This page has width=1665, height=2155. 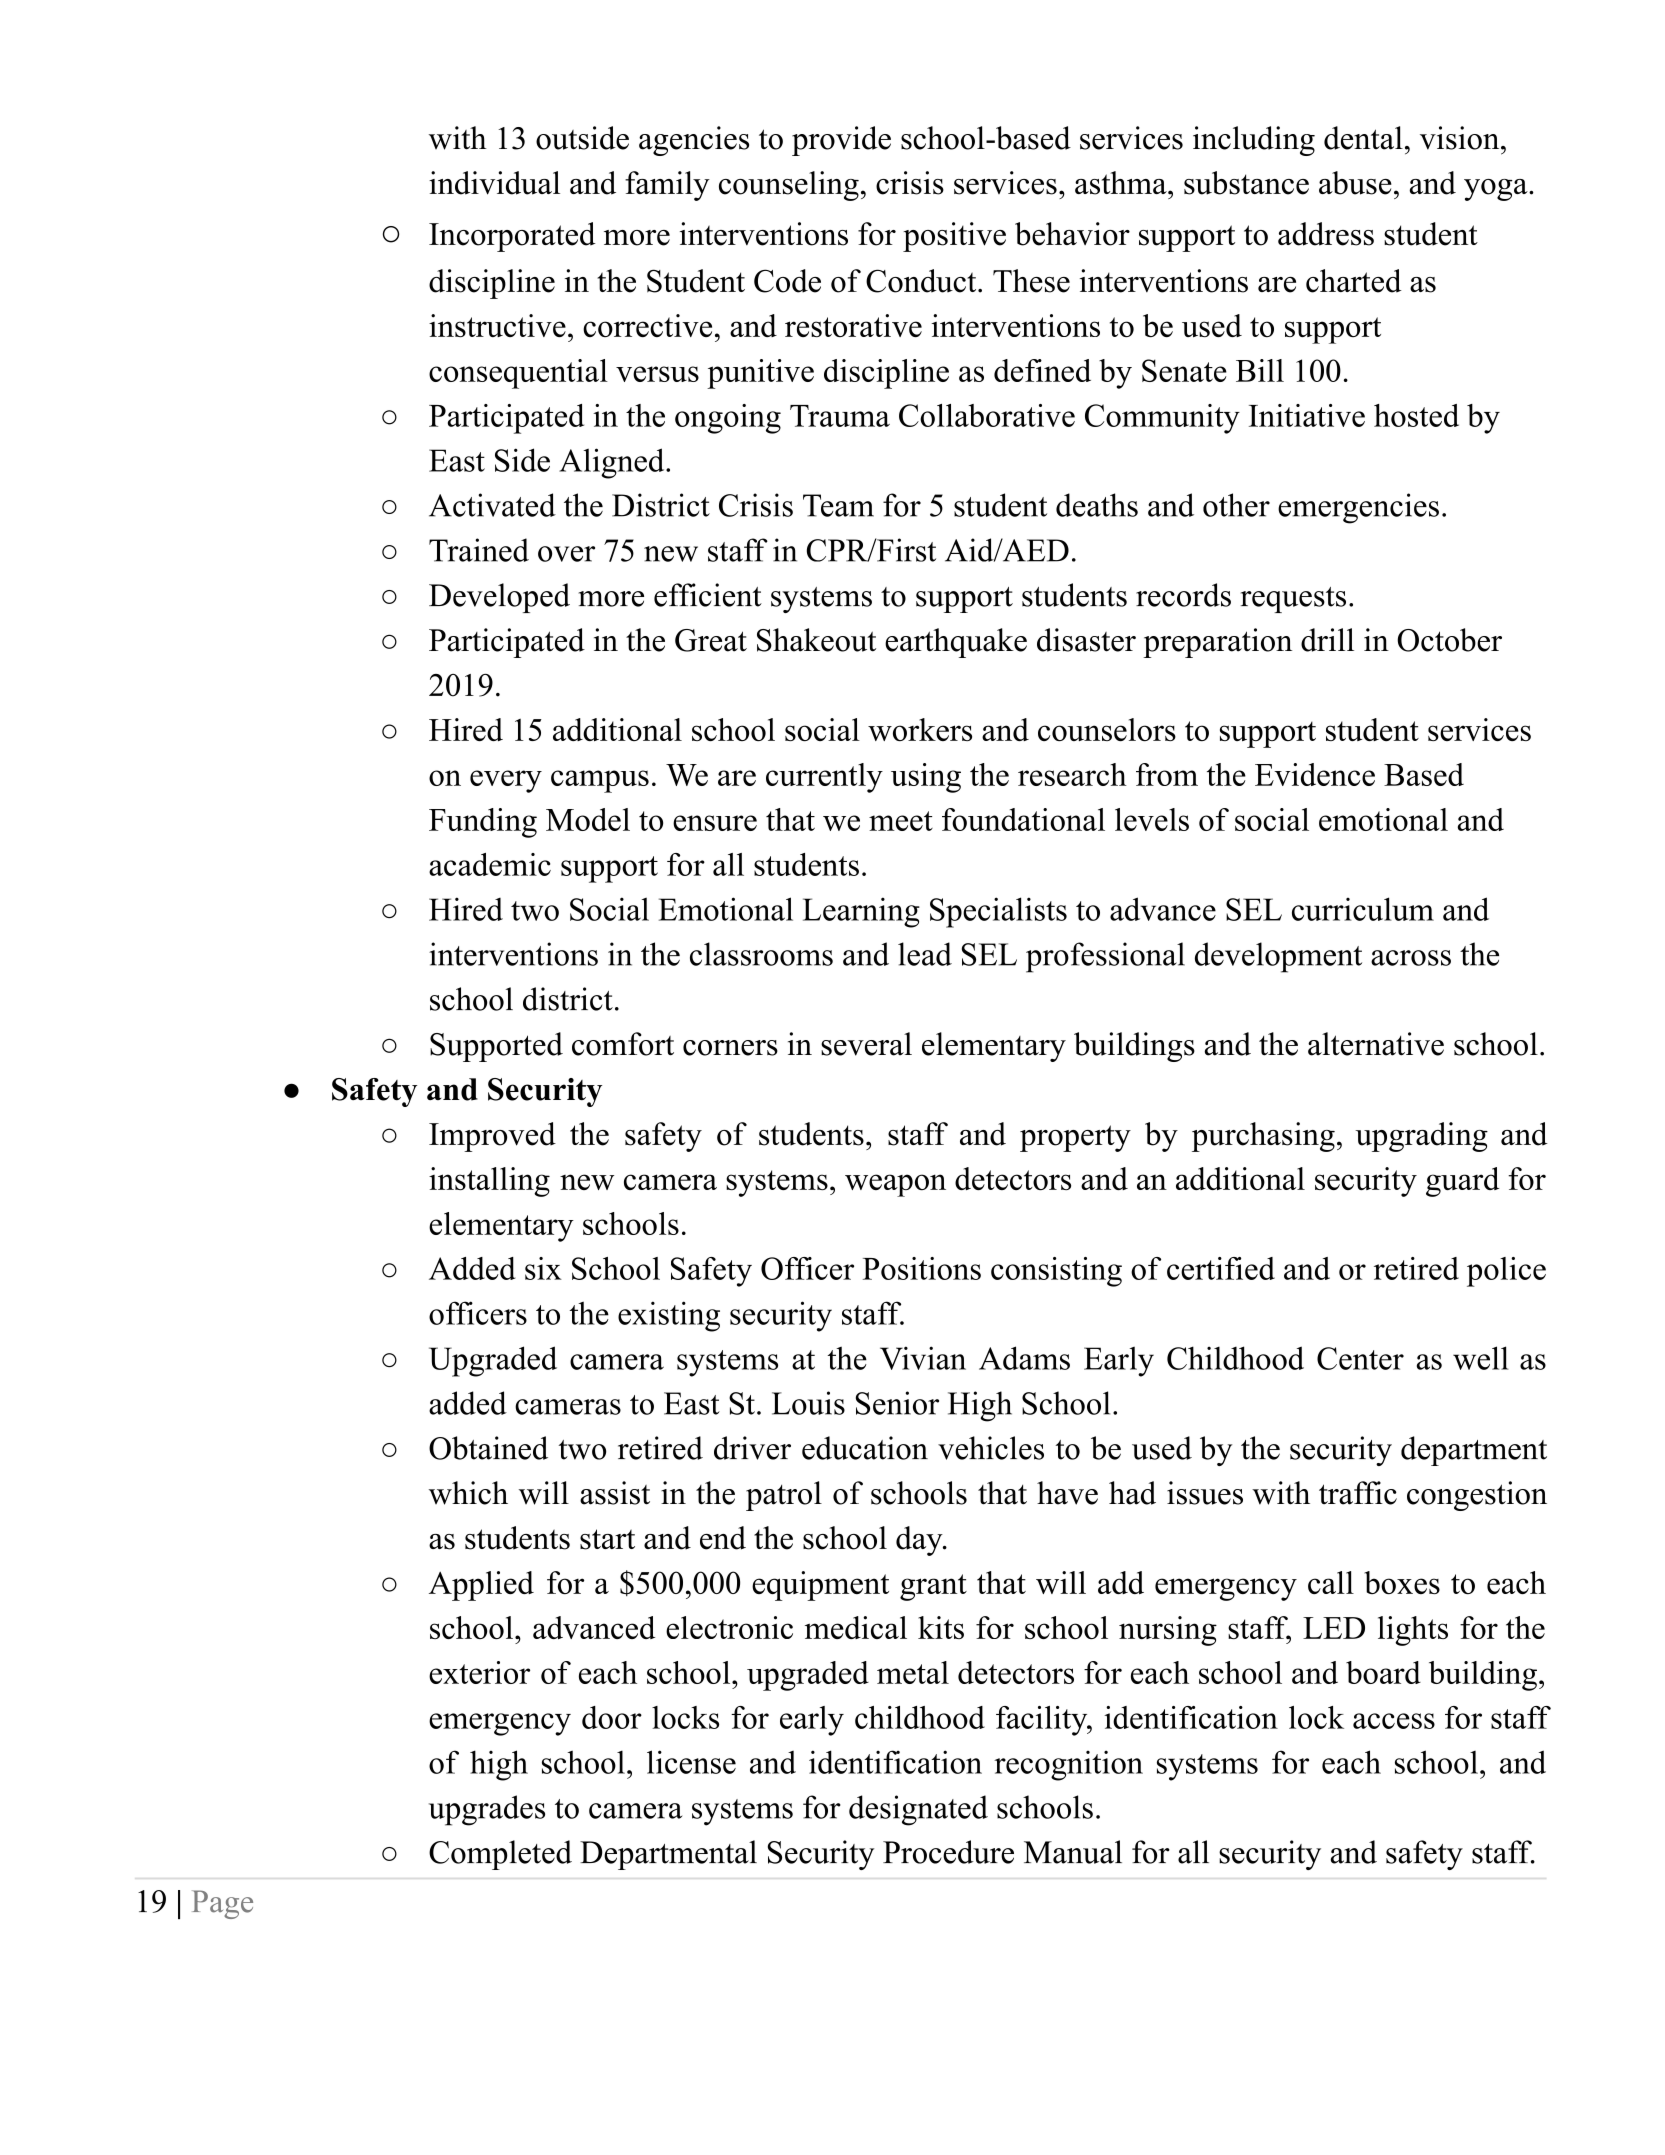 What do you see at coordinates (494, 183) in the page?
I see `individual` at bounding box center [494, 183].
